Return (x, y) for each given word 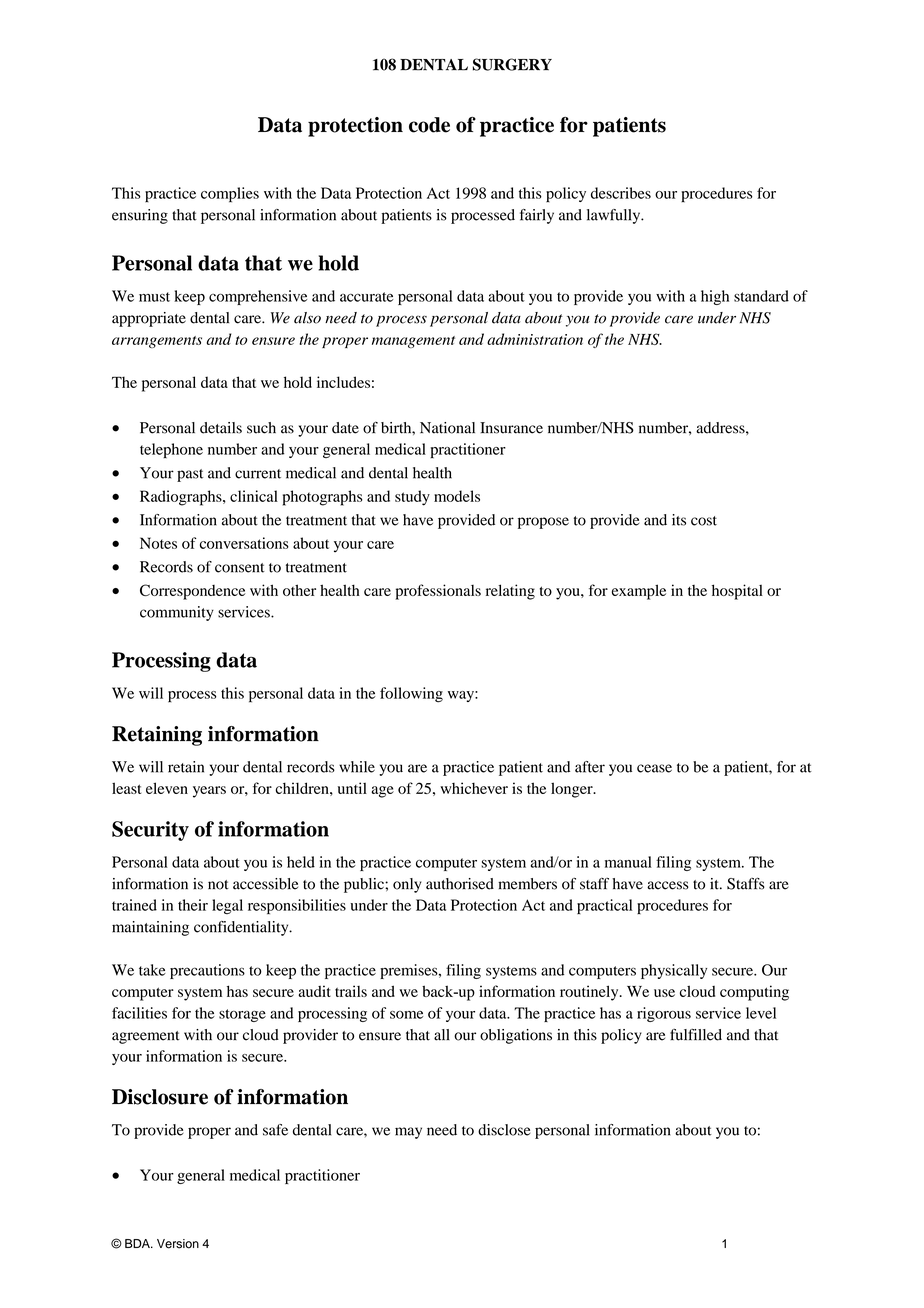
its (679, 520)
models (457, 496)
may (408, 1133)
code (429, 125)
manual (628, 862)
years (209, 792)
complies (230, 195)
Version (178, 1244)
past (190, 475)
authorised (460, 884)
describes (621, 193)
